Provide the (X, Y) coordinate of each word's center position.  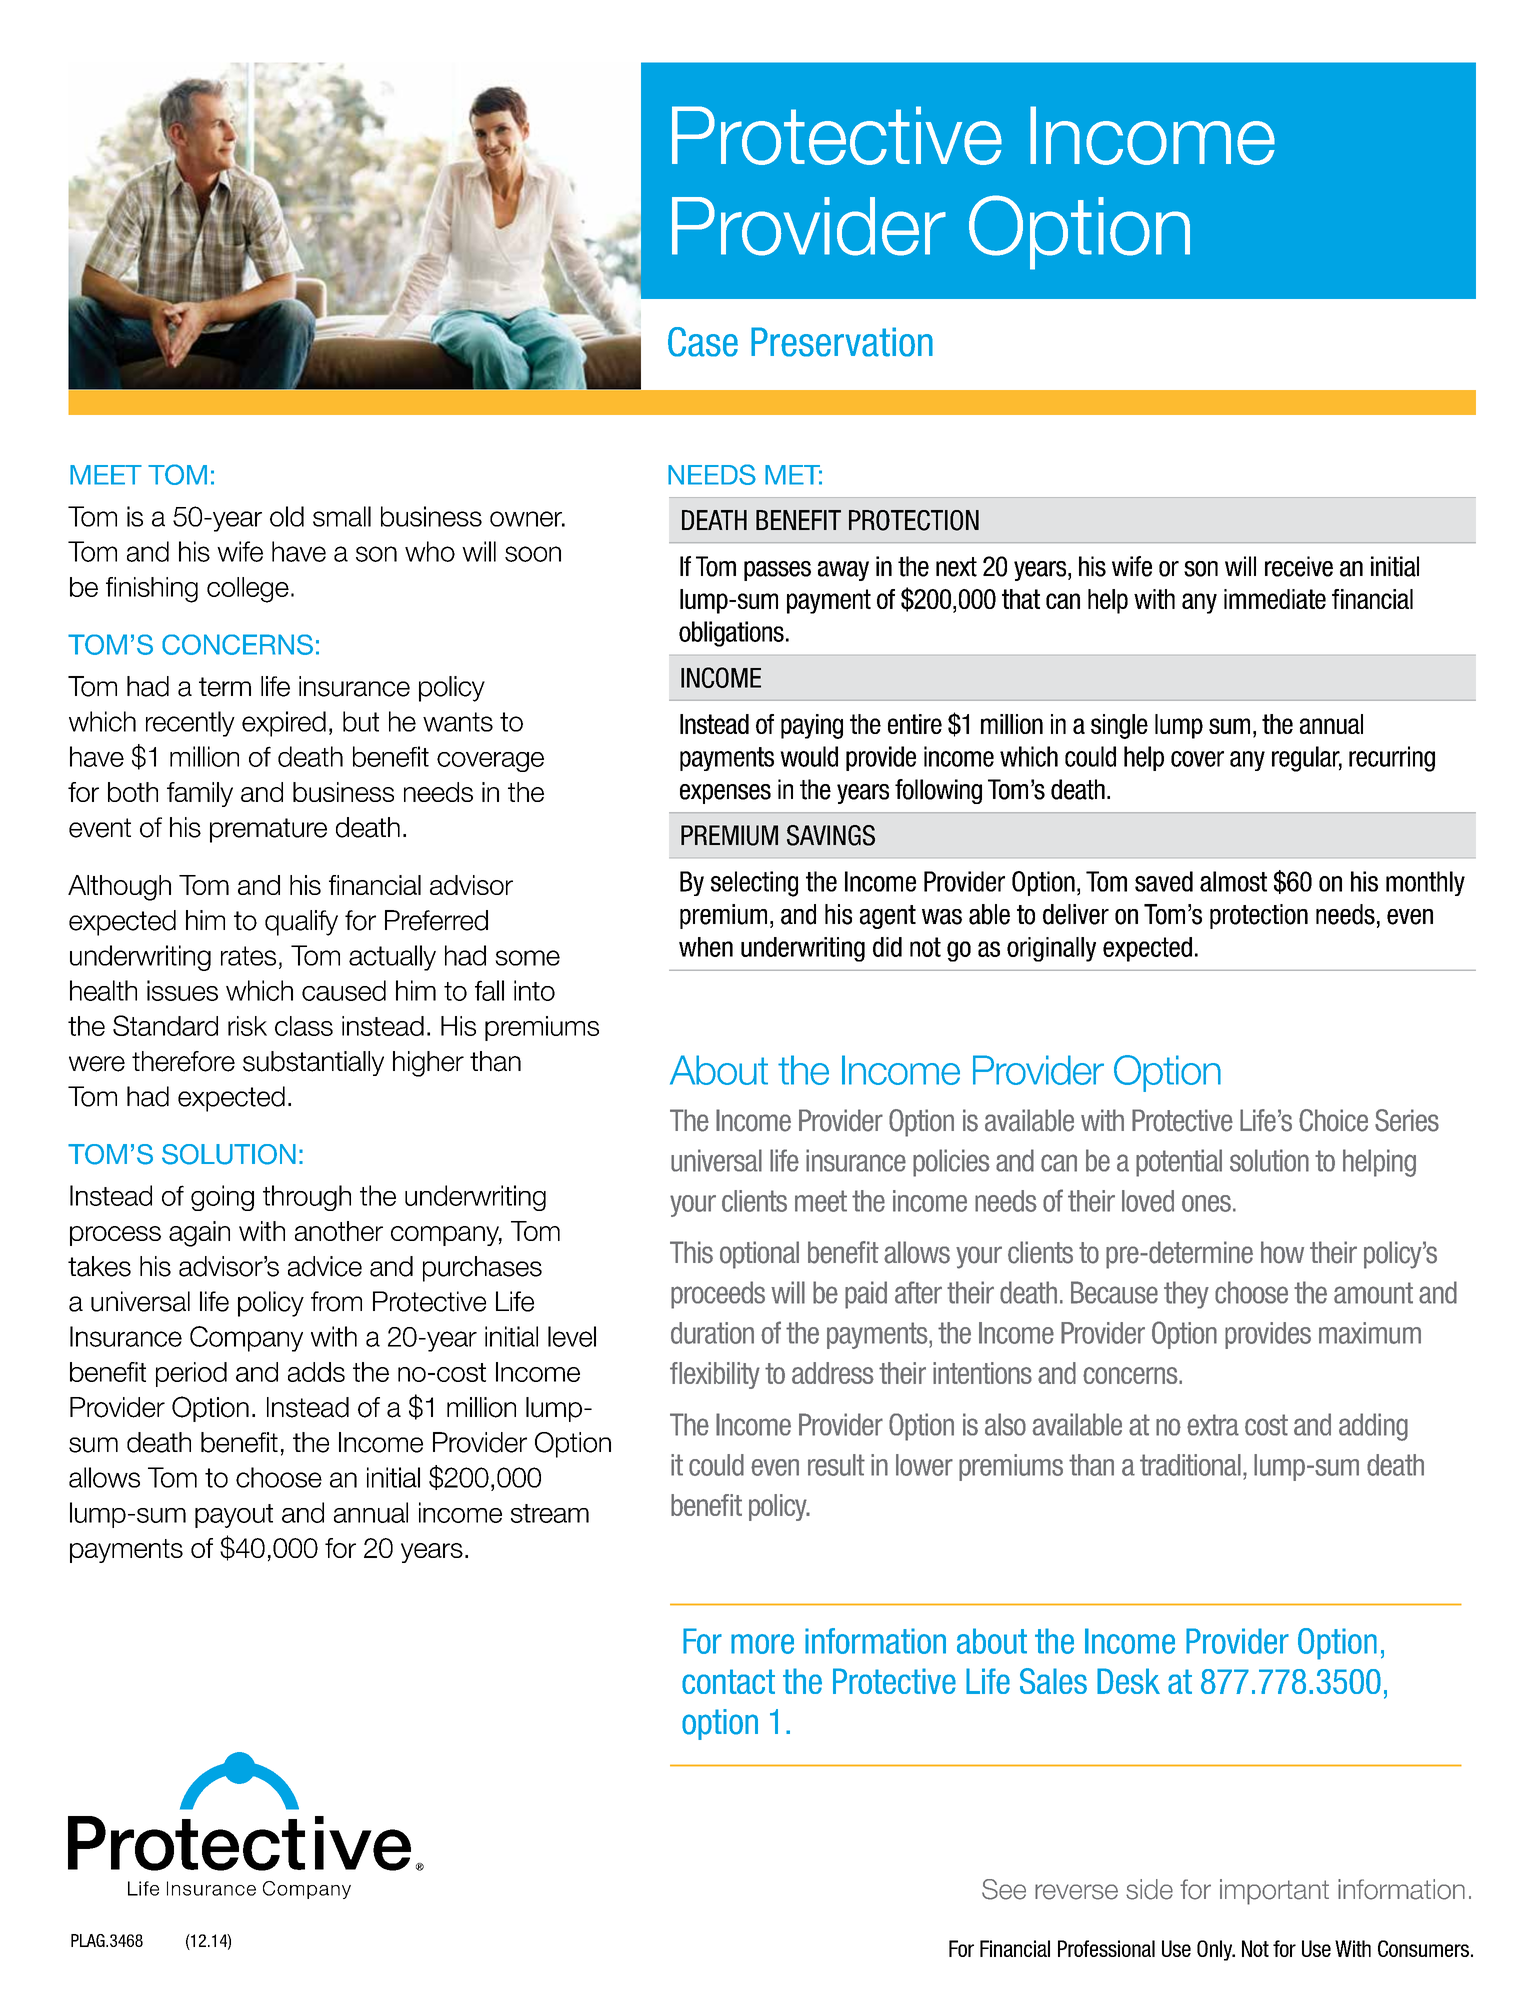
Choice (1333, 1120)
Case (703, 342)
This (691, 1252)
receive (1299, 566)
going (222, 1198)
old (287, 516)
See (1004, 1889)
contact (728, 1681)
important (1274, 1892)
